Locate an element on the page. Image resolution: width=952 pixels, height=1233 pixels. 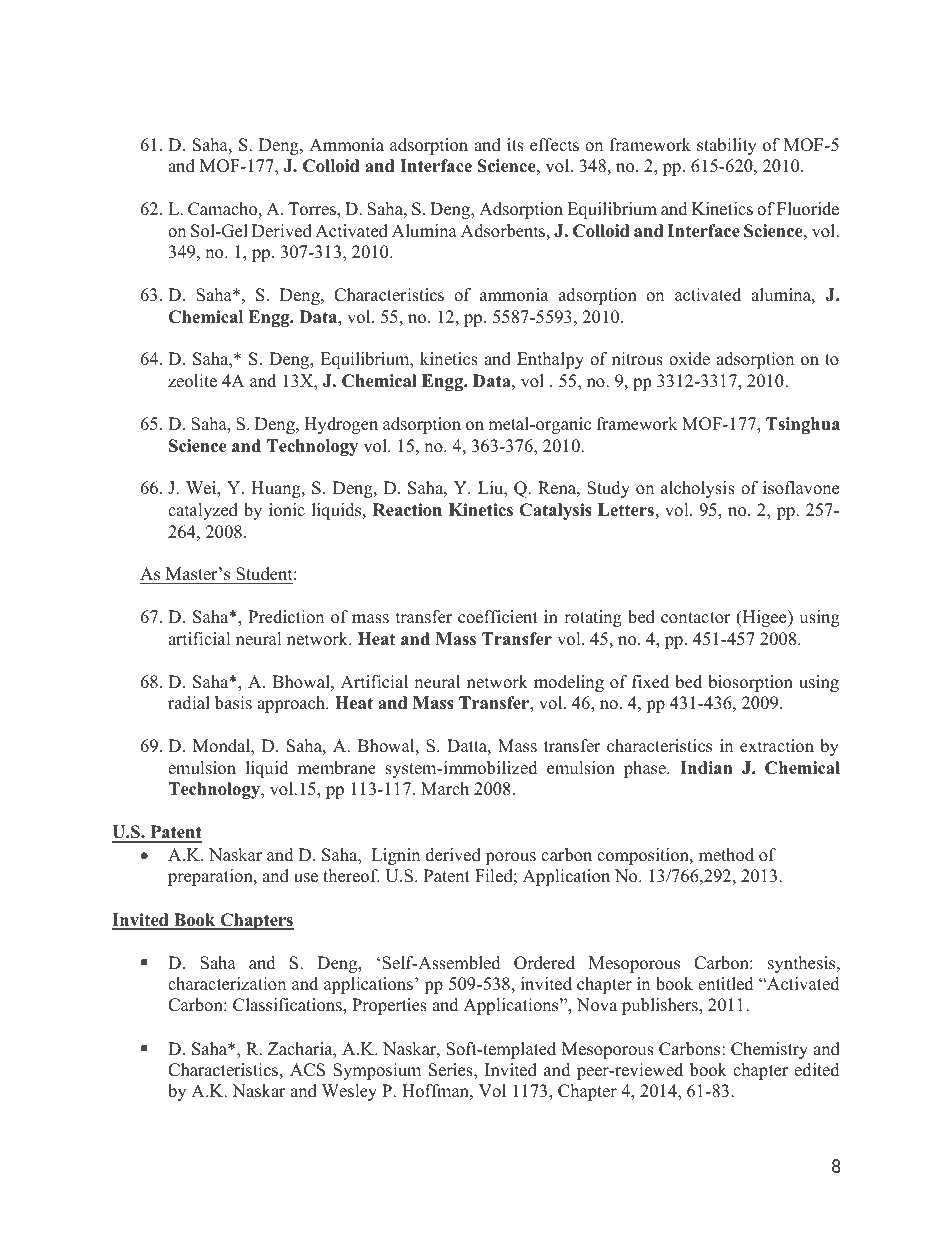
Chemistry is located at coordinates (769, 1050).
